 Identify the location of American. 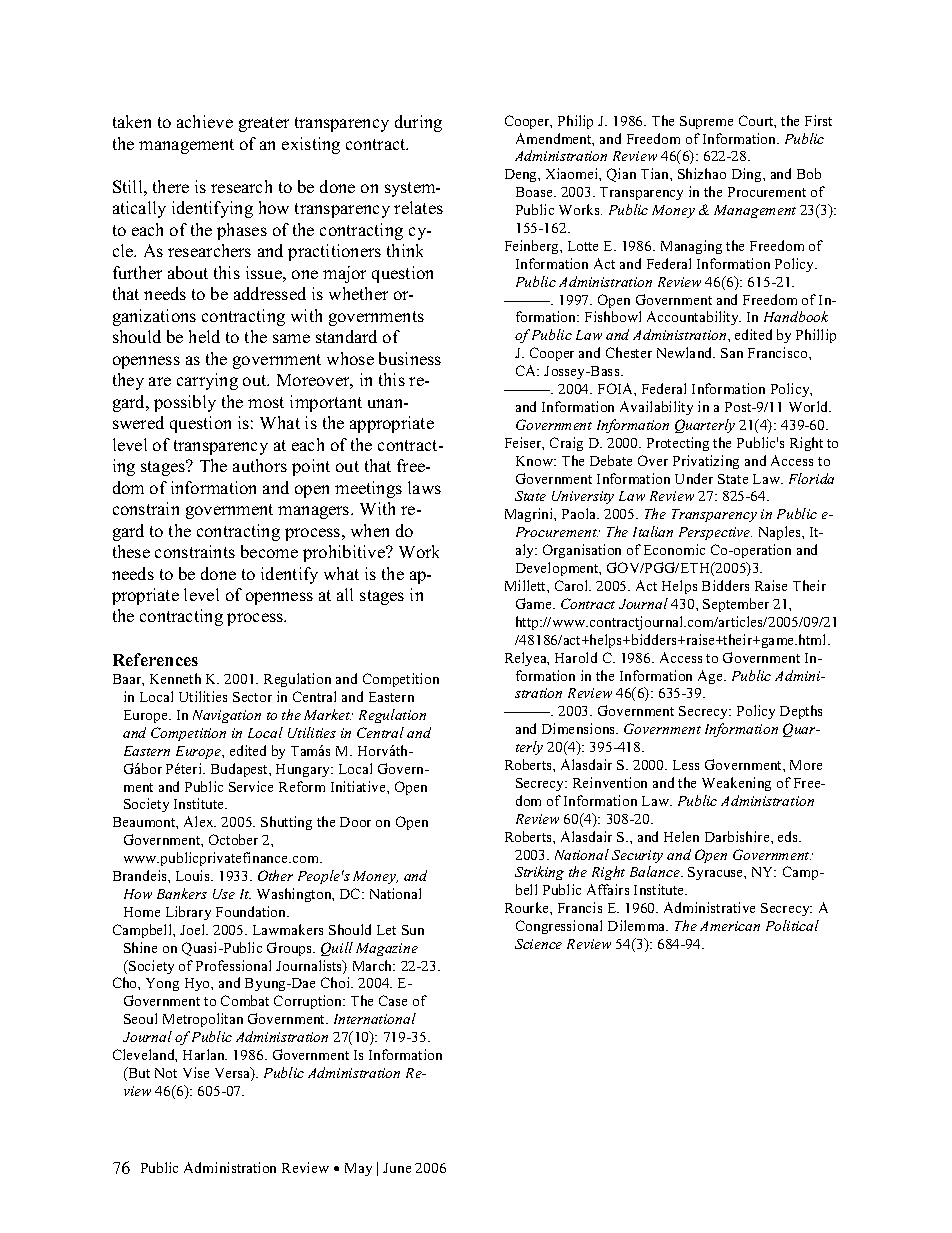
(730, 926).
